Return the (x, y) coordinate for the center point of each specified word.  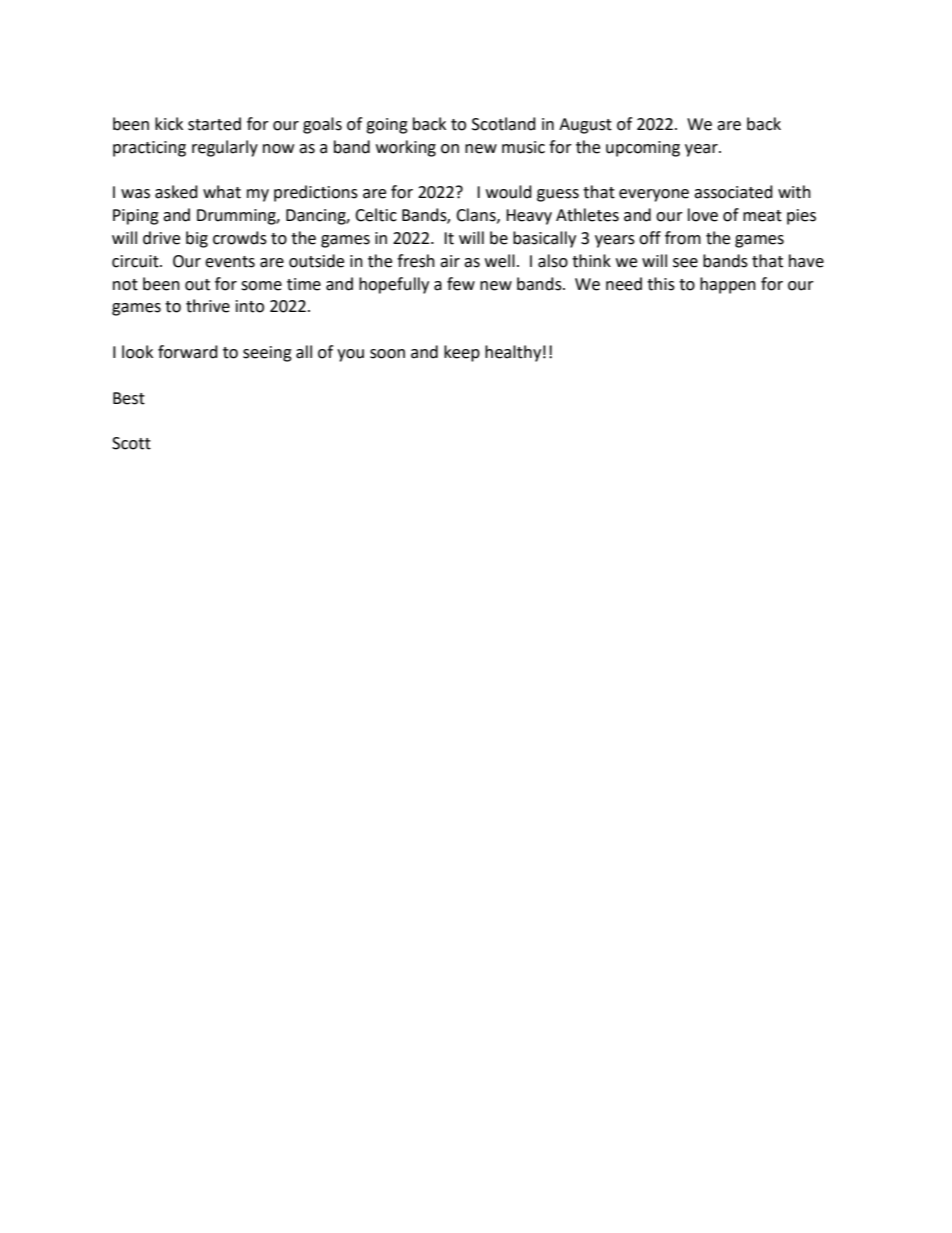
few (461, 284)
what (222, 192)
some (261, 286)
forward (188, 352)
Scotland (504, 124)
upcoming (643, 149)
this (661, 284)
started (214, 124)
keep (462, 353)
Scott (131, 443)
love (703, 215)
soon (387, 354)
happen (728, 285)
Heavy (529, 217)
